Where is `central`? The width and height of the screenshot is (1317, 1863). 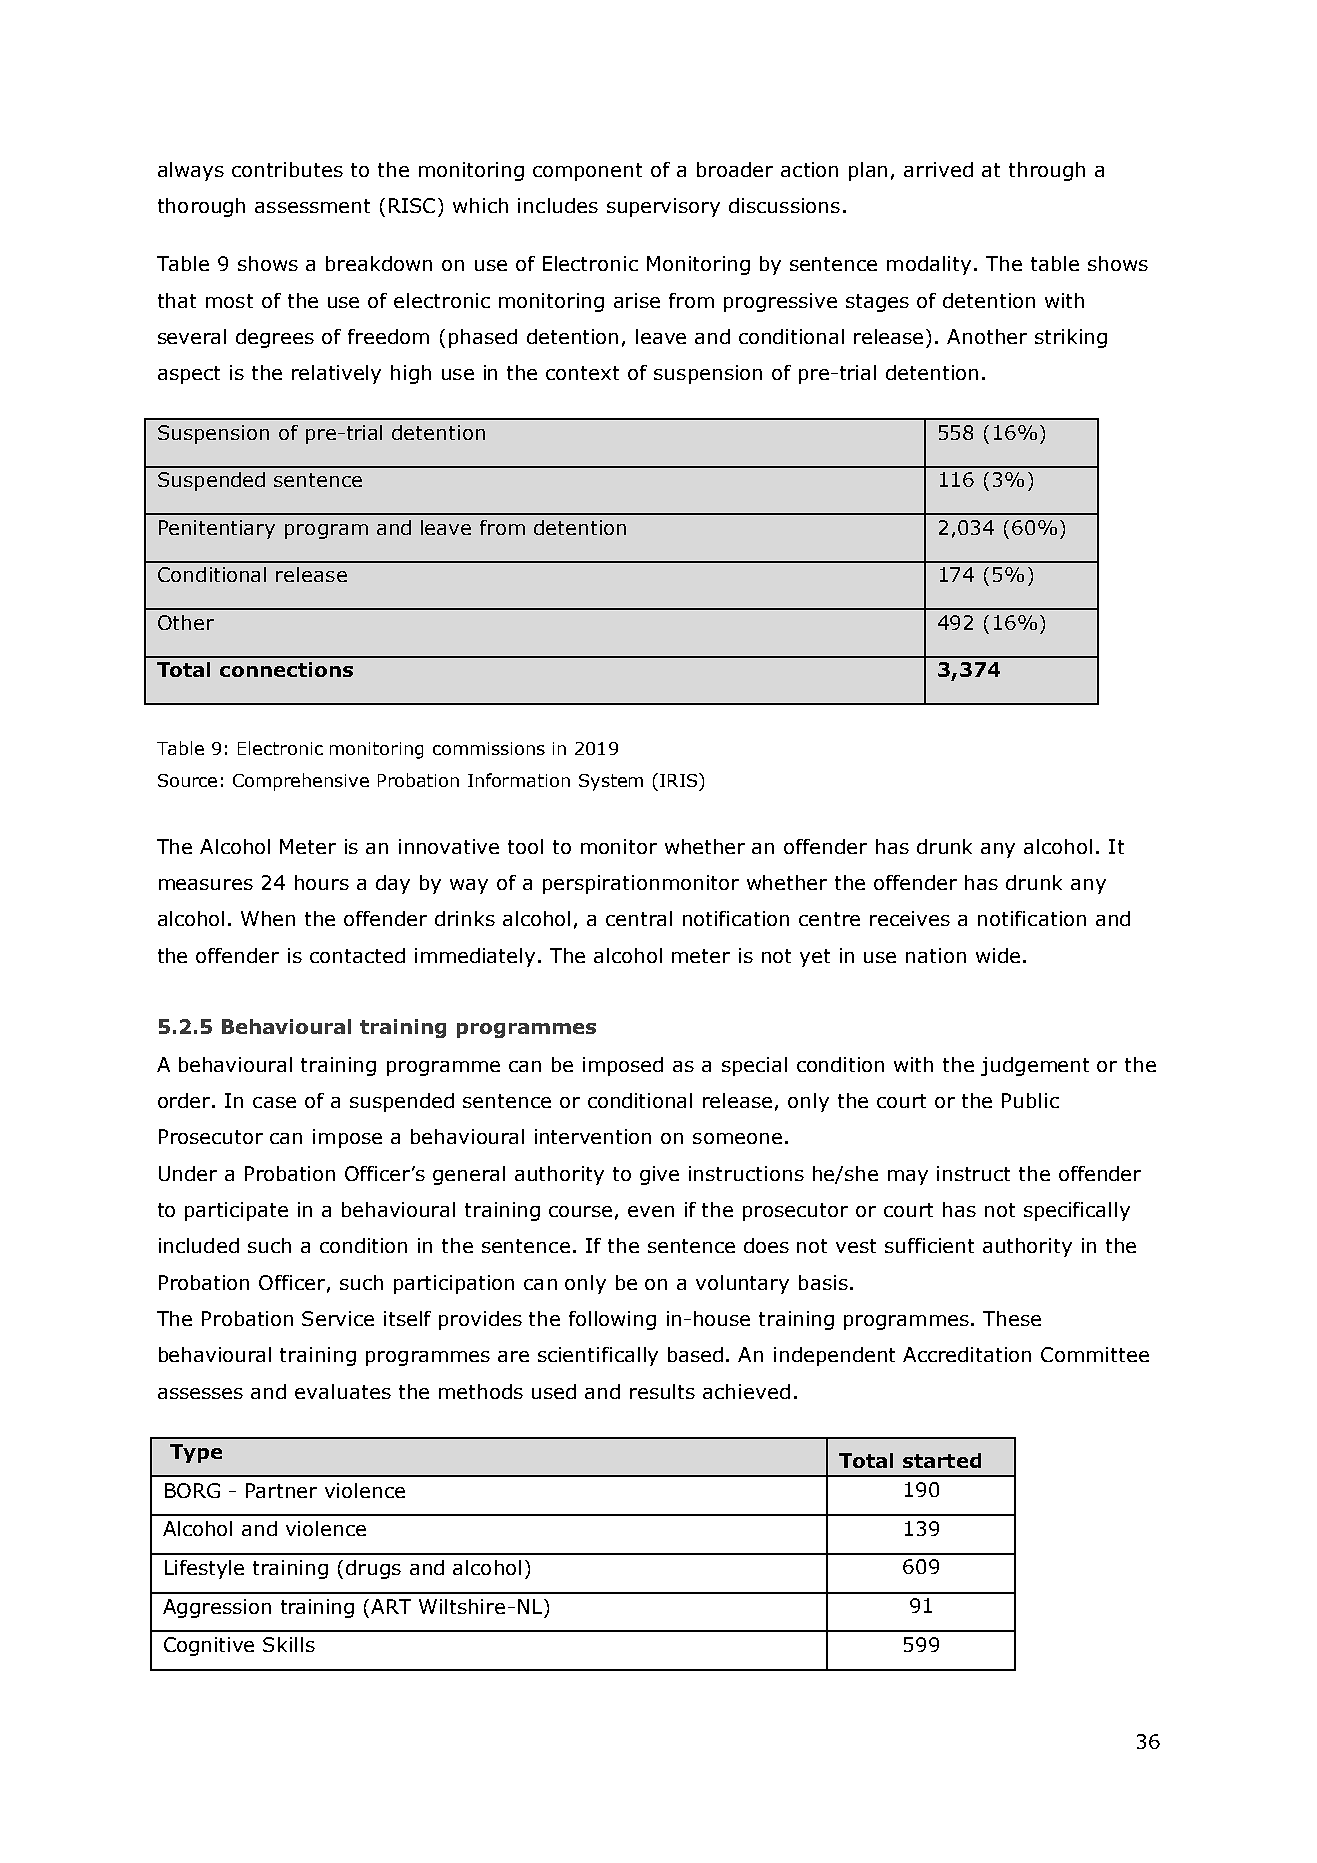 central is located at coordinates (639, 918).
